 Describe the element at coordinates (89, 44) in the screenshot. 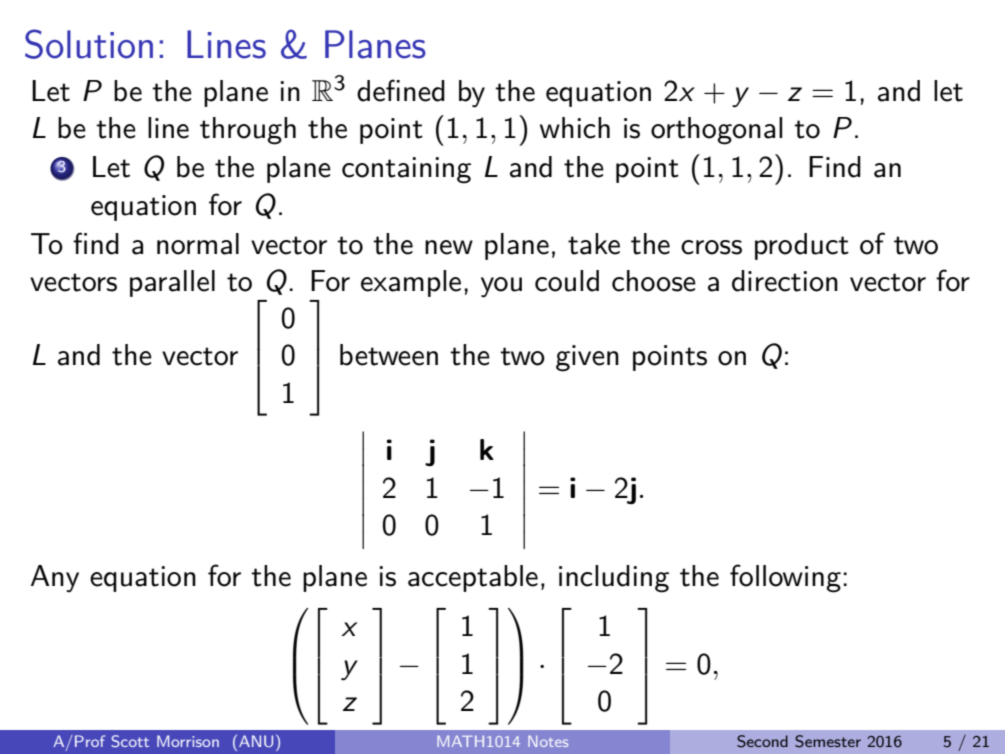

I see `Solution` at that location.
